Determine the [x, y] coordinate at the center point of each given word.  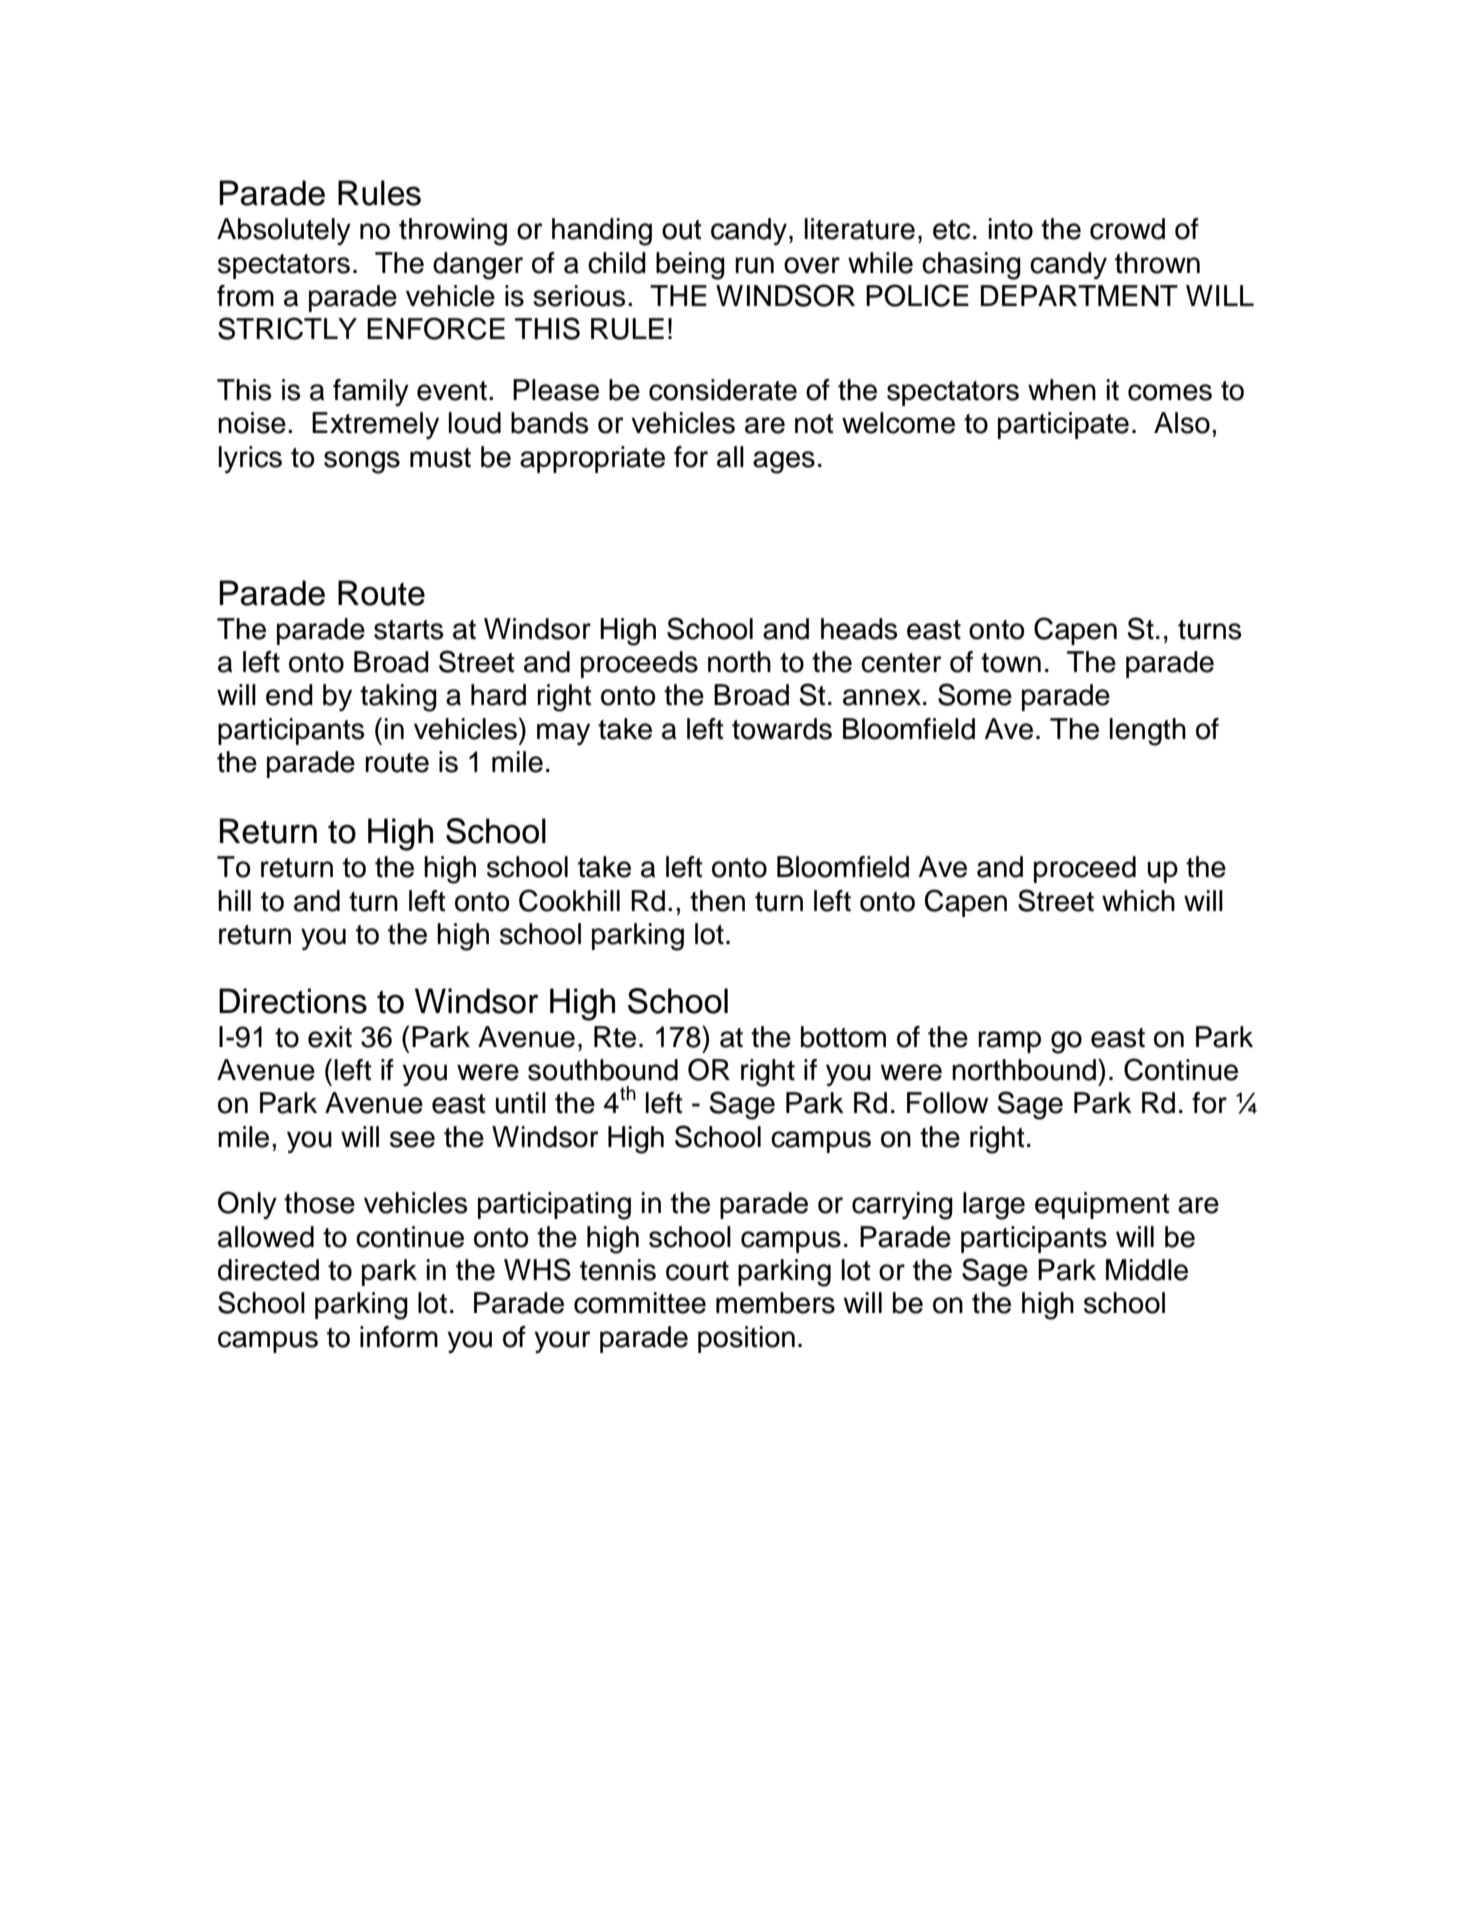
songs [362, 462]
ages [784, 462]
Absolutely [284, 231]
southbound [603, 1070]
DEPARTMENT [1079, 295]
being [690, 266]
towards [782, 729]
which [1138, 901]
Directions [293, 1001]
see [412, 1139]
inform [399, 1337]
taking [398, 698]
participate [1063, 425]
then [717, 901]
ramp [1009, 1042]
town [1011, 663]
